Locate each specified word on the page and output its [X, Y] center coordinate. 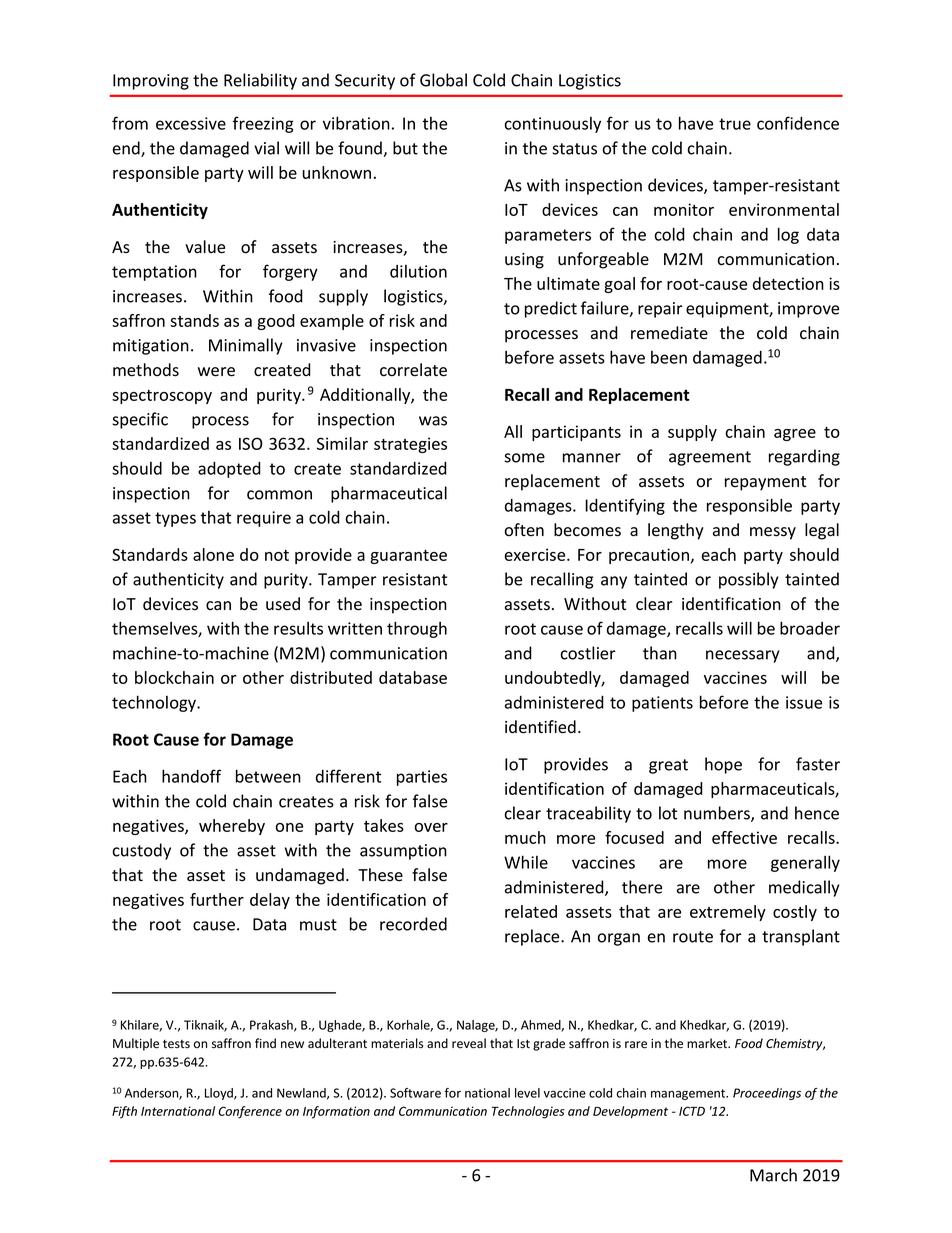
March [773, 1175]
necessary [743, 656]
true [735, 124]
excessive [191, 123]
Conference [250, 1112]
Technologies [528, 1112]
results [298, 628]
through [417, 629]
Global [443, 80]
